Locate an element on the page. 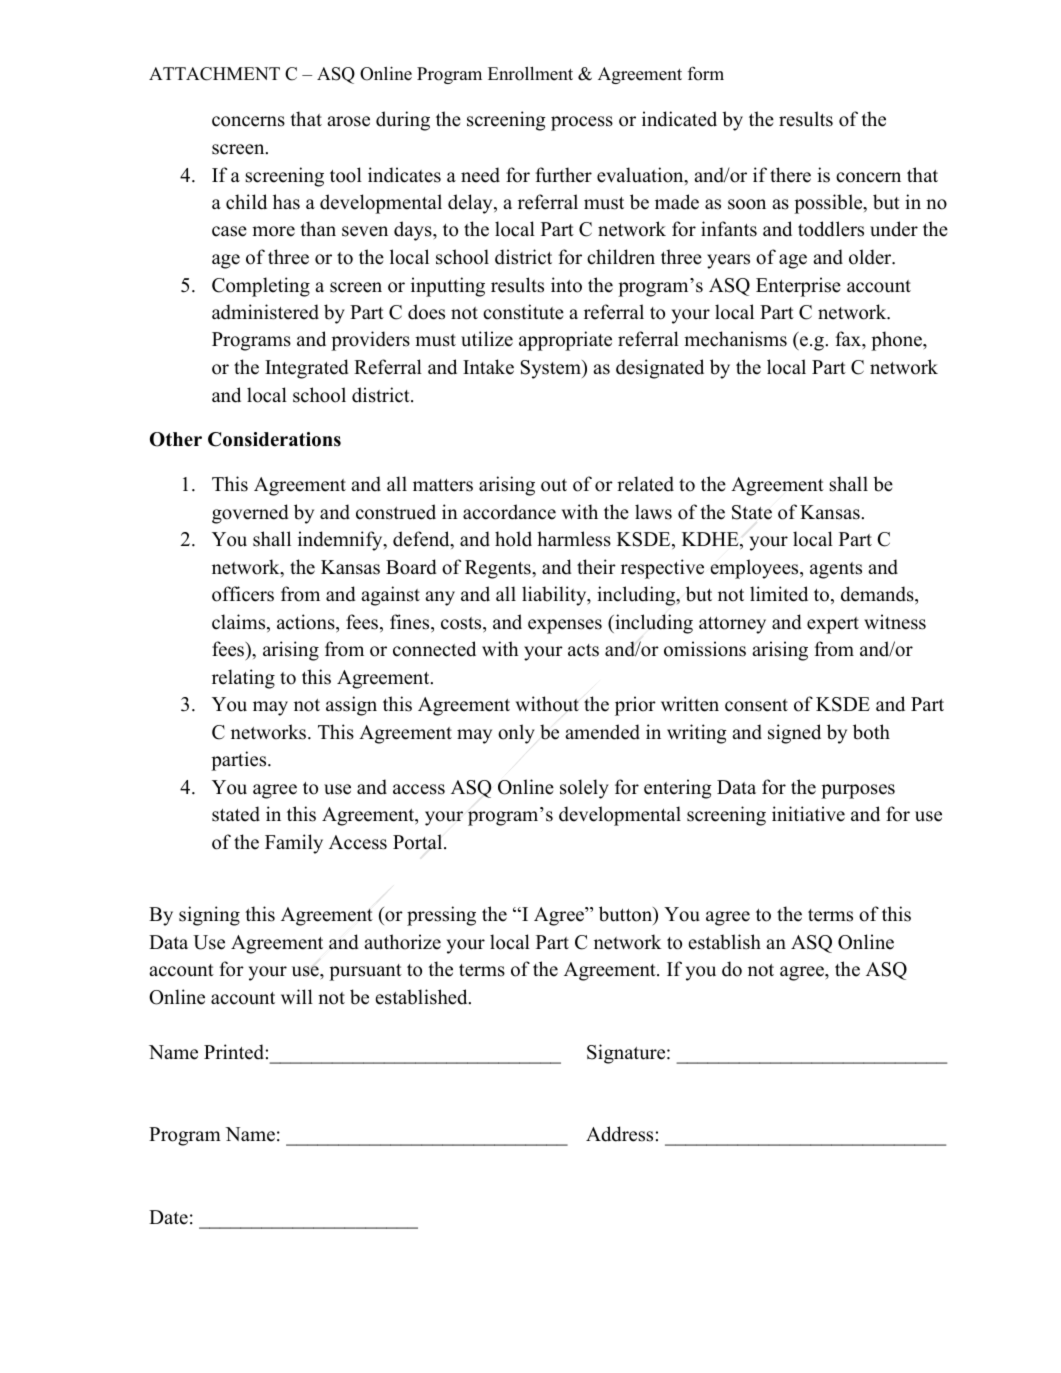 Image resolution: width=1061 pixels, height=1373 pixels. claims is located at coordinates (240, 623).
